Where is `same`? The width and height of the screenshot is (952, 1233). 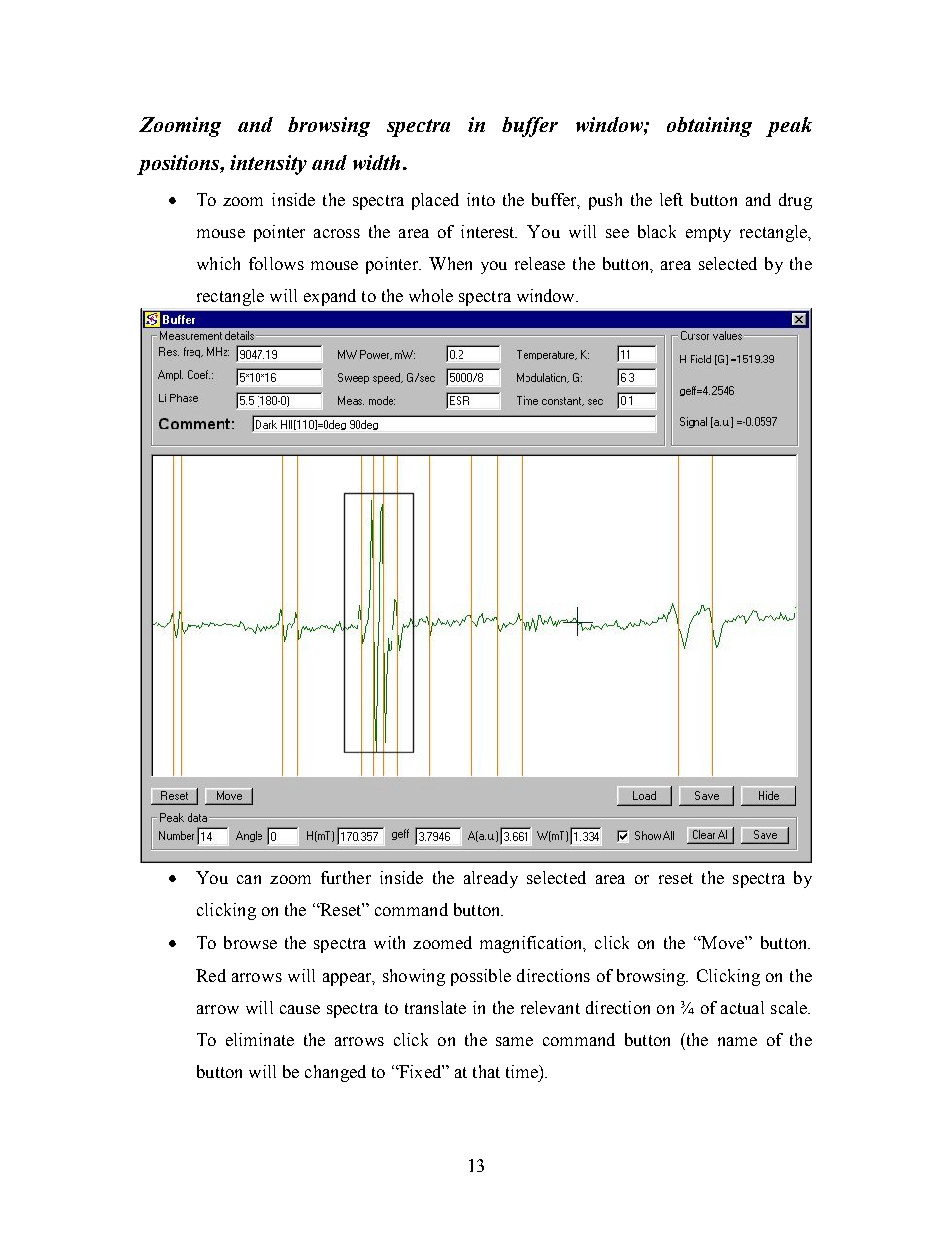 same is located at coordinates (514, 1041).
